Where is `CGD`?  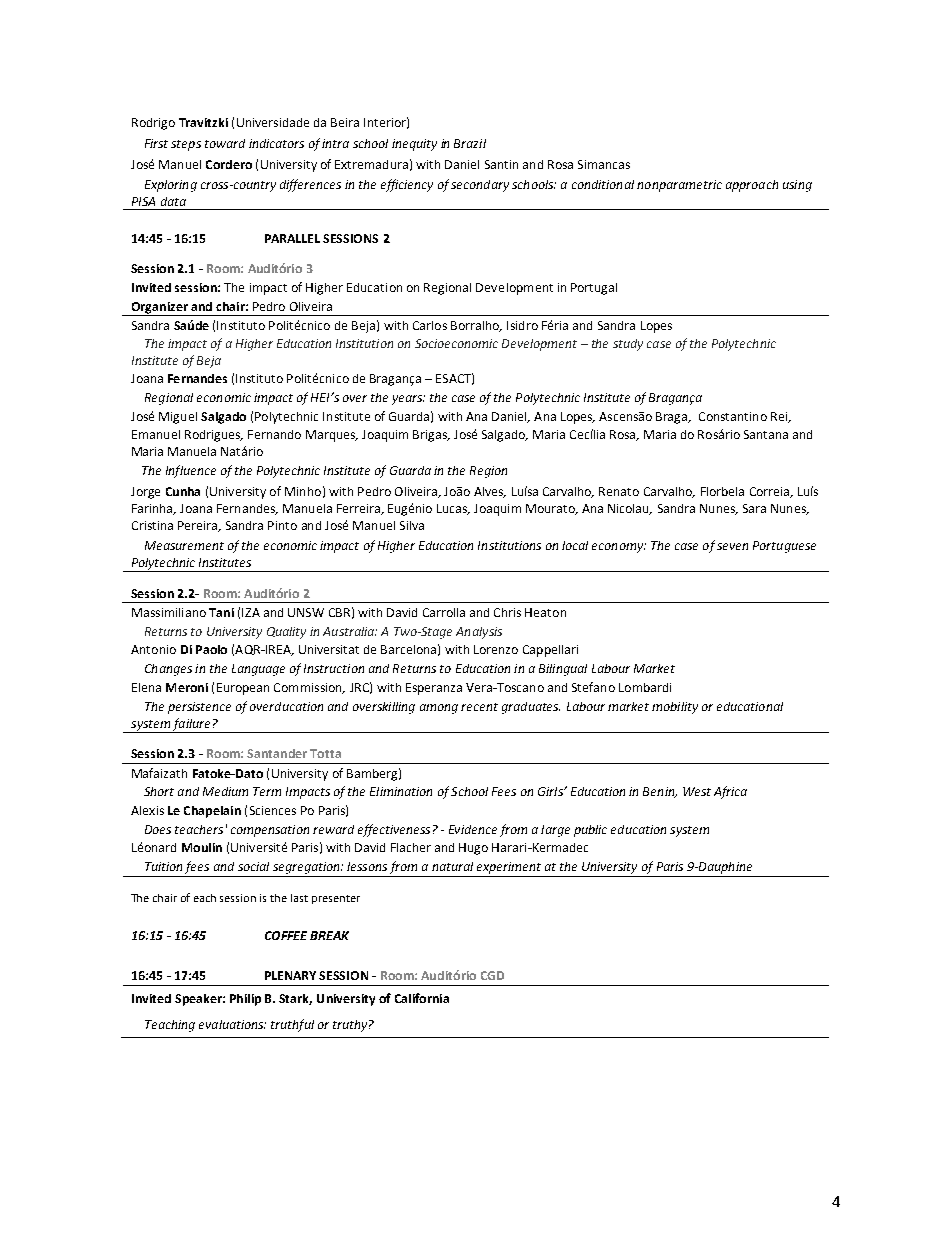 CGD is located at coordinates (492, 975).
